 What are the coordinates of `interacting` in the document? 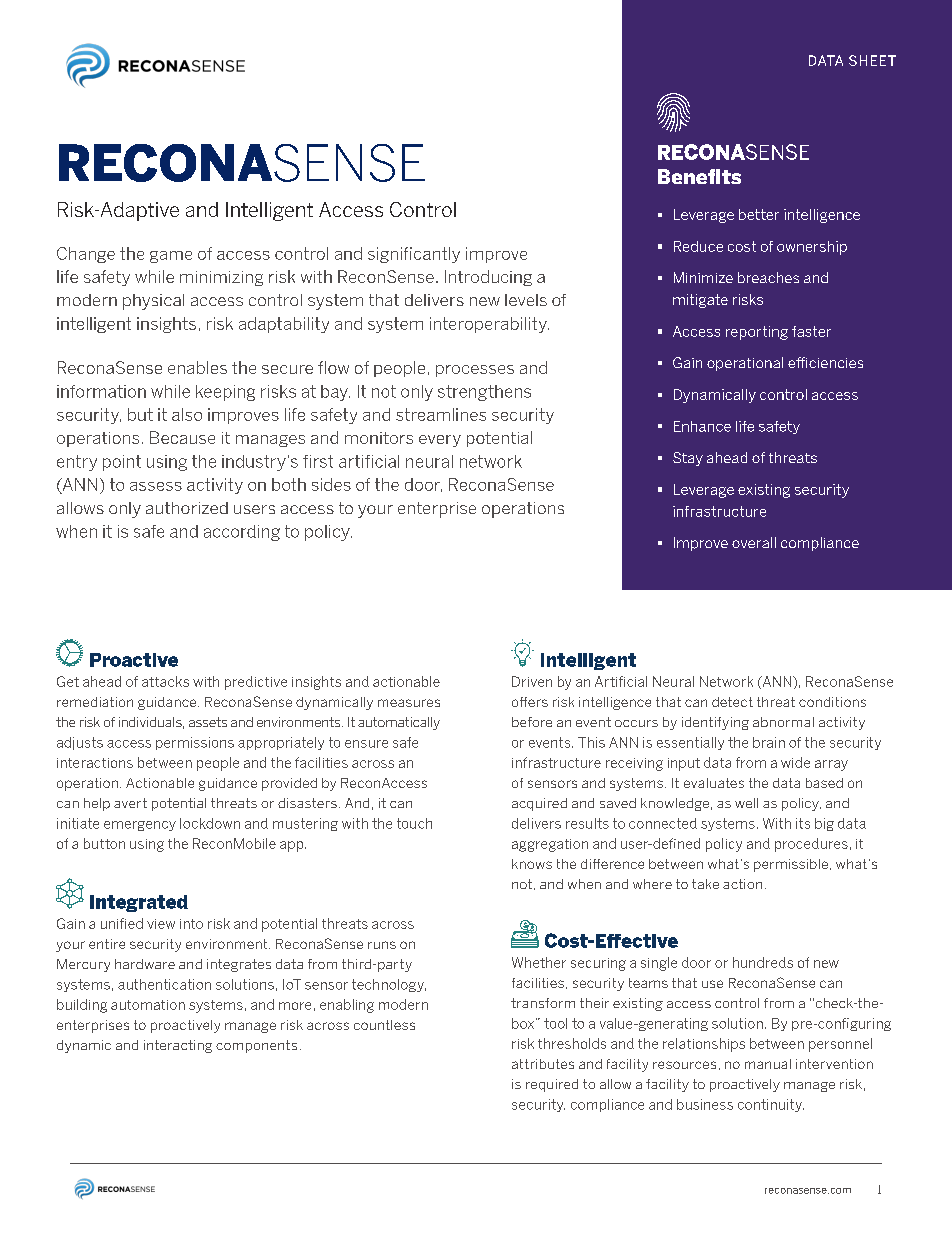 It's located at (178, 1046).
